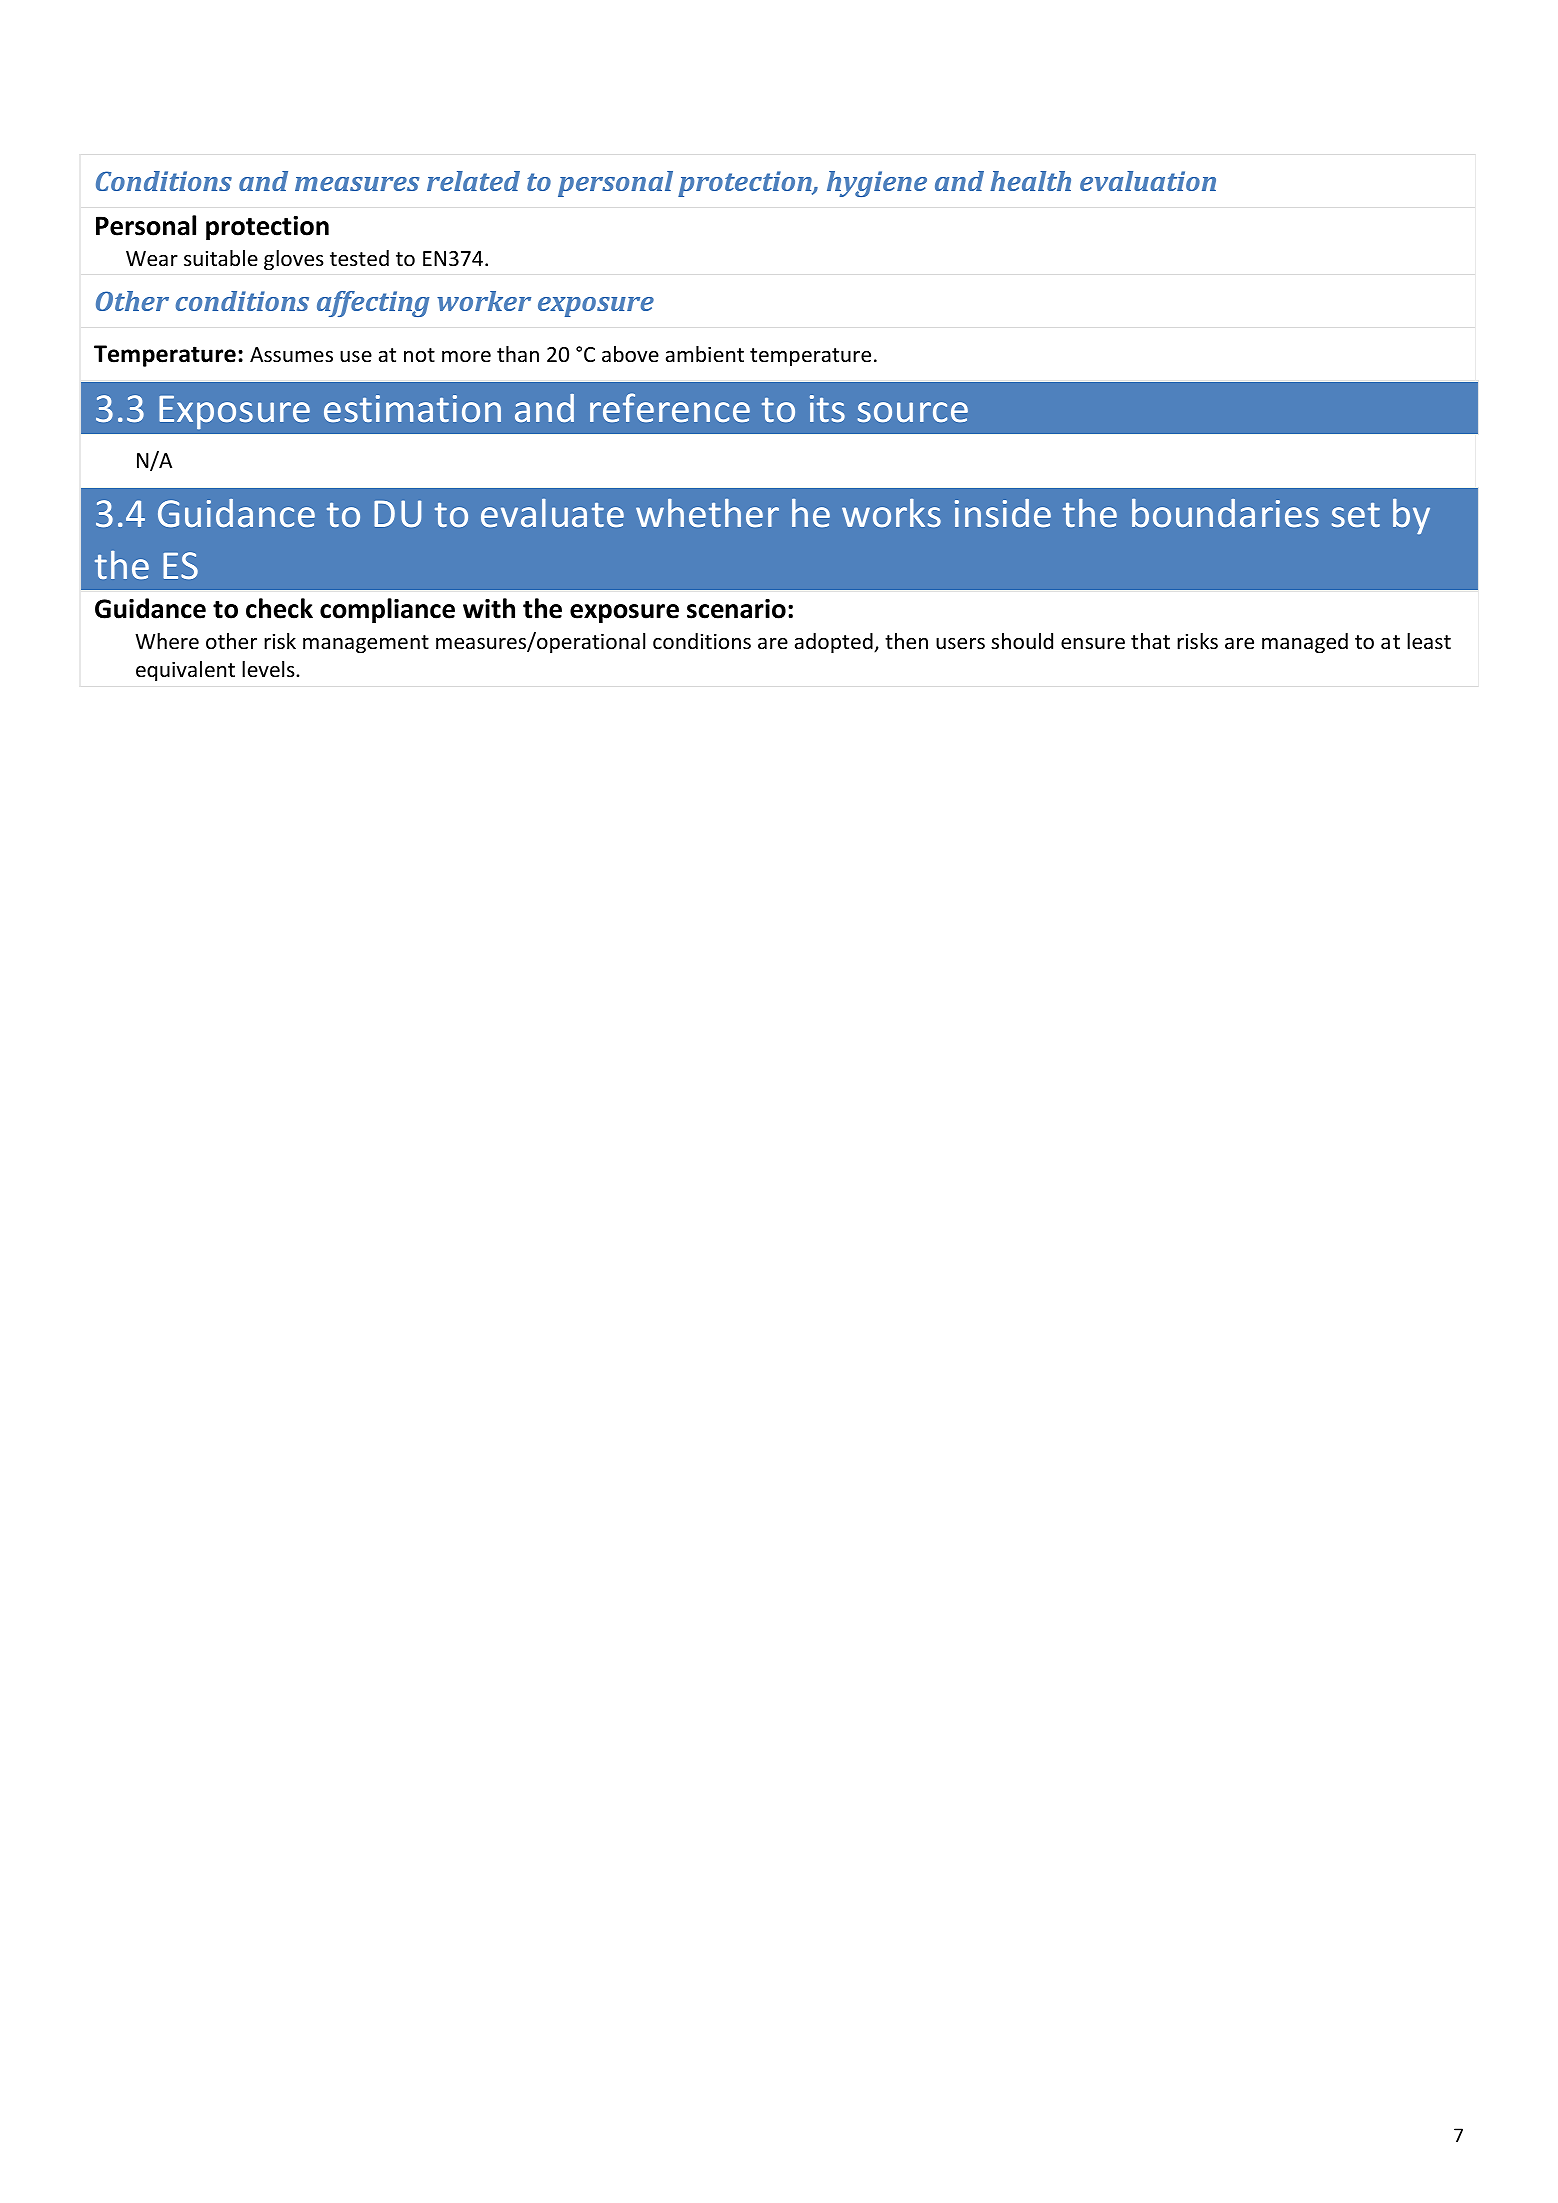 The width and height of the page is (1558, 2203). What do you see at coordinates (1305, 643) in the page?
I see `managed` at bounding box center [1305, 643].
